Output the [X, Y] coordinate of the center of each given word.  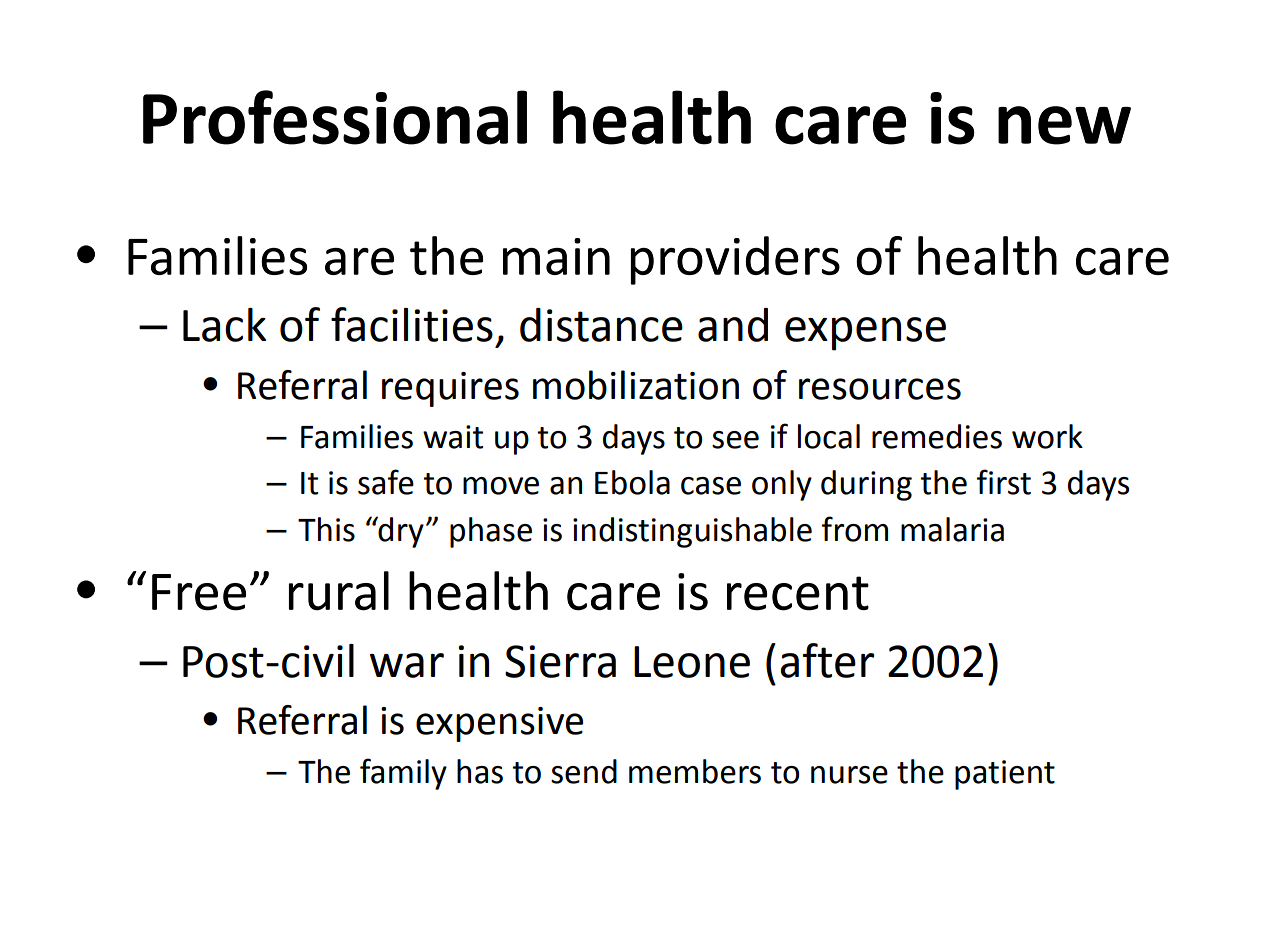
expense [865, 334]
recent [798, 593]
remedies [937, 436]
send [584, 771]
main [556, 256]
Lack [224, 325]
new [1064, 125]
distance [601, 325]
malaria [952, 529]
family [403, 774]
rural [339, 591]
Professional [335, 117]
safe [386, 482]
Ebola [632, 482]
